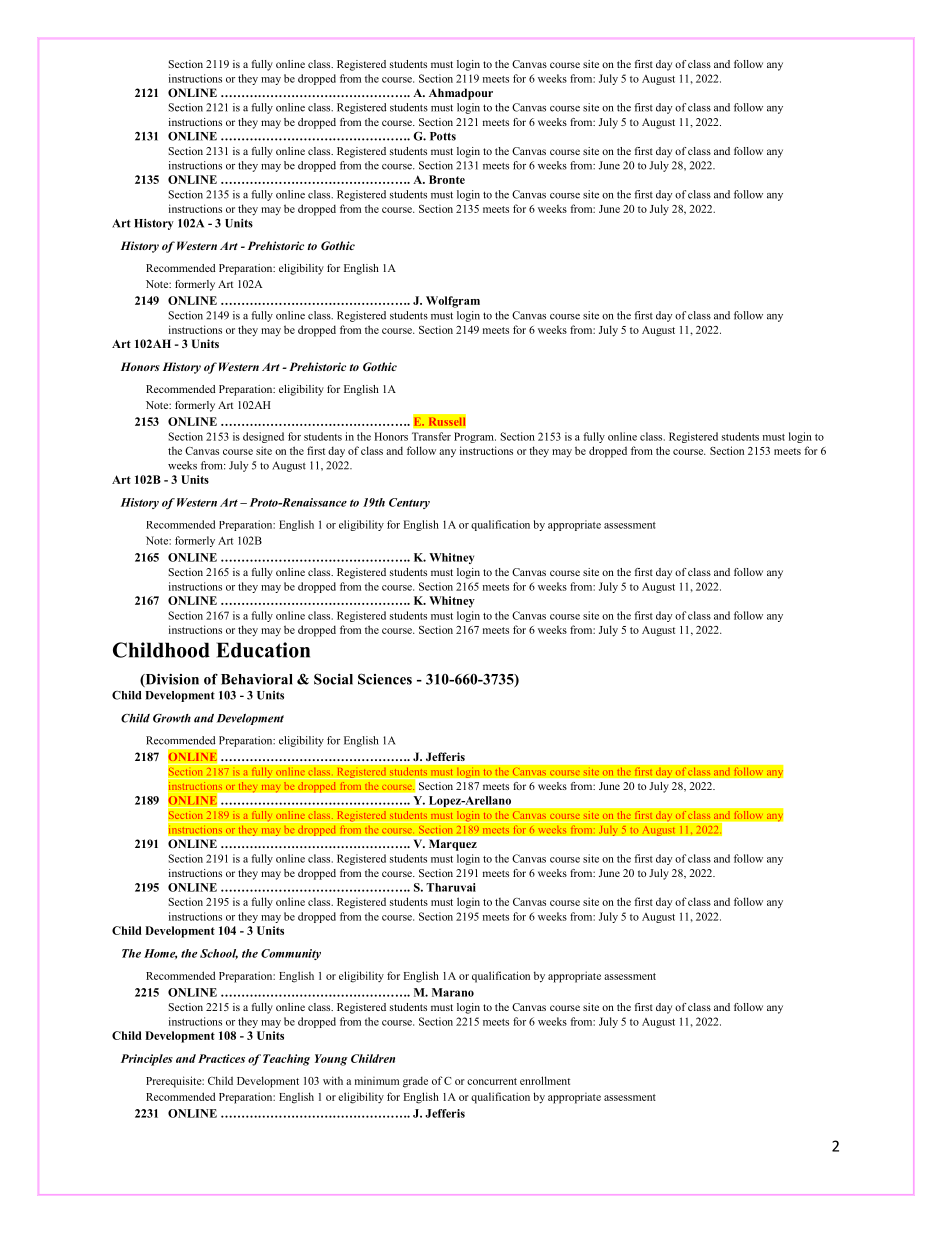 The height and width of the screenshot is (1233, 952). Describe the element at coordinates (333, 679) in the screenshot. I see `Social` at that location.
